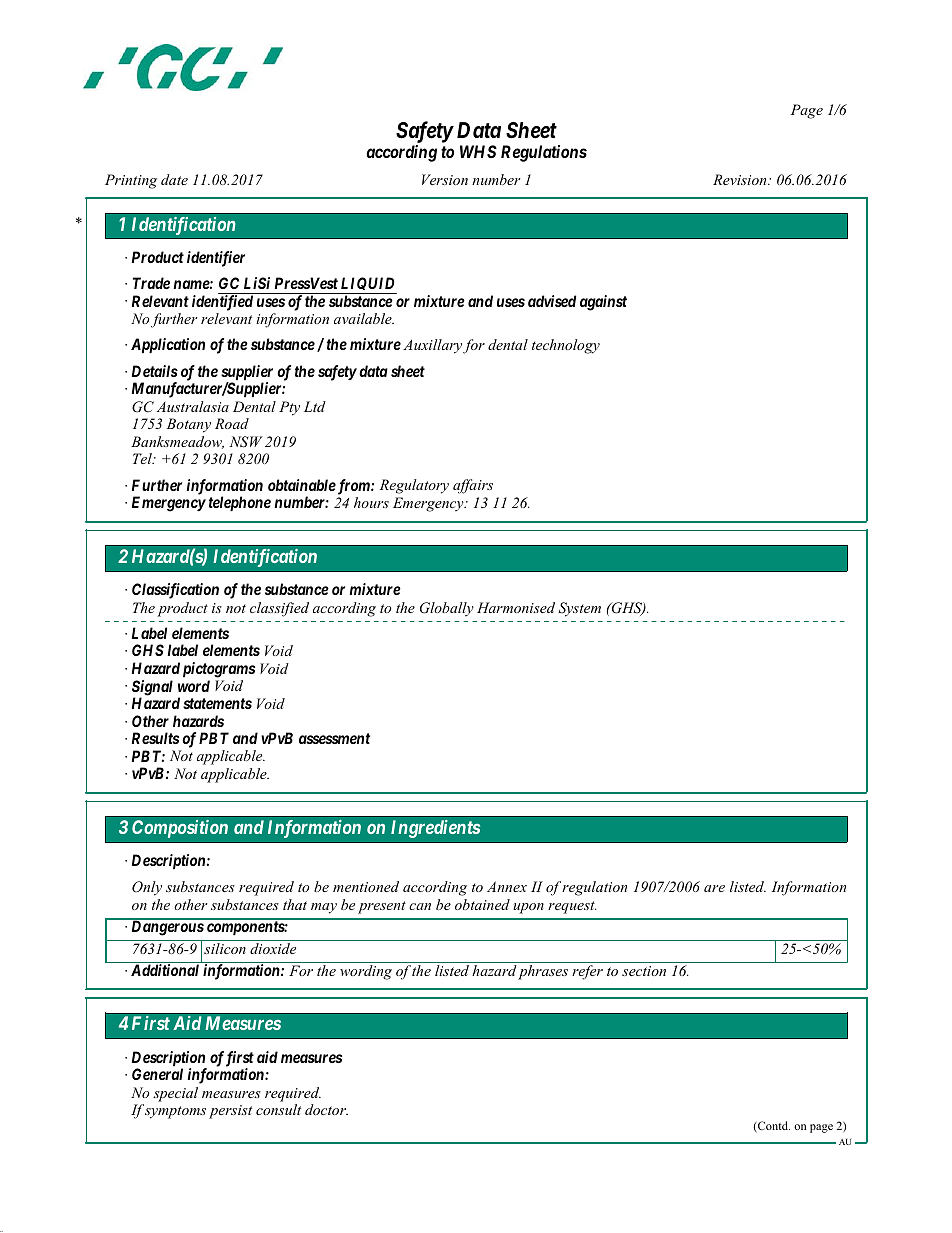 This image has width=952, height=1233. Describe the element at coordinates (447, 609) in the image. I see `Globally` at that location.
